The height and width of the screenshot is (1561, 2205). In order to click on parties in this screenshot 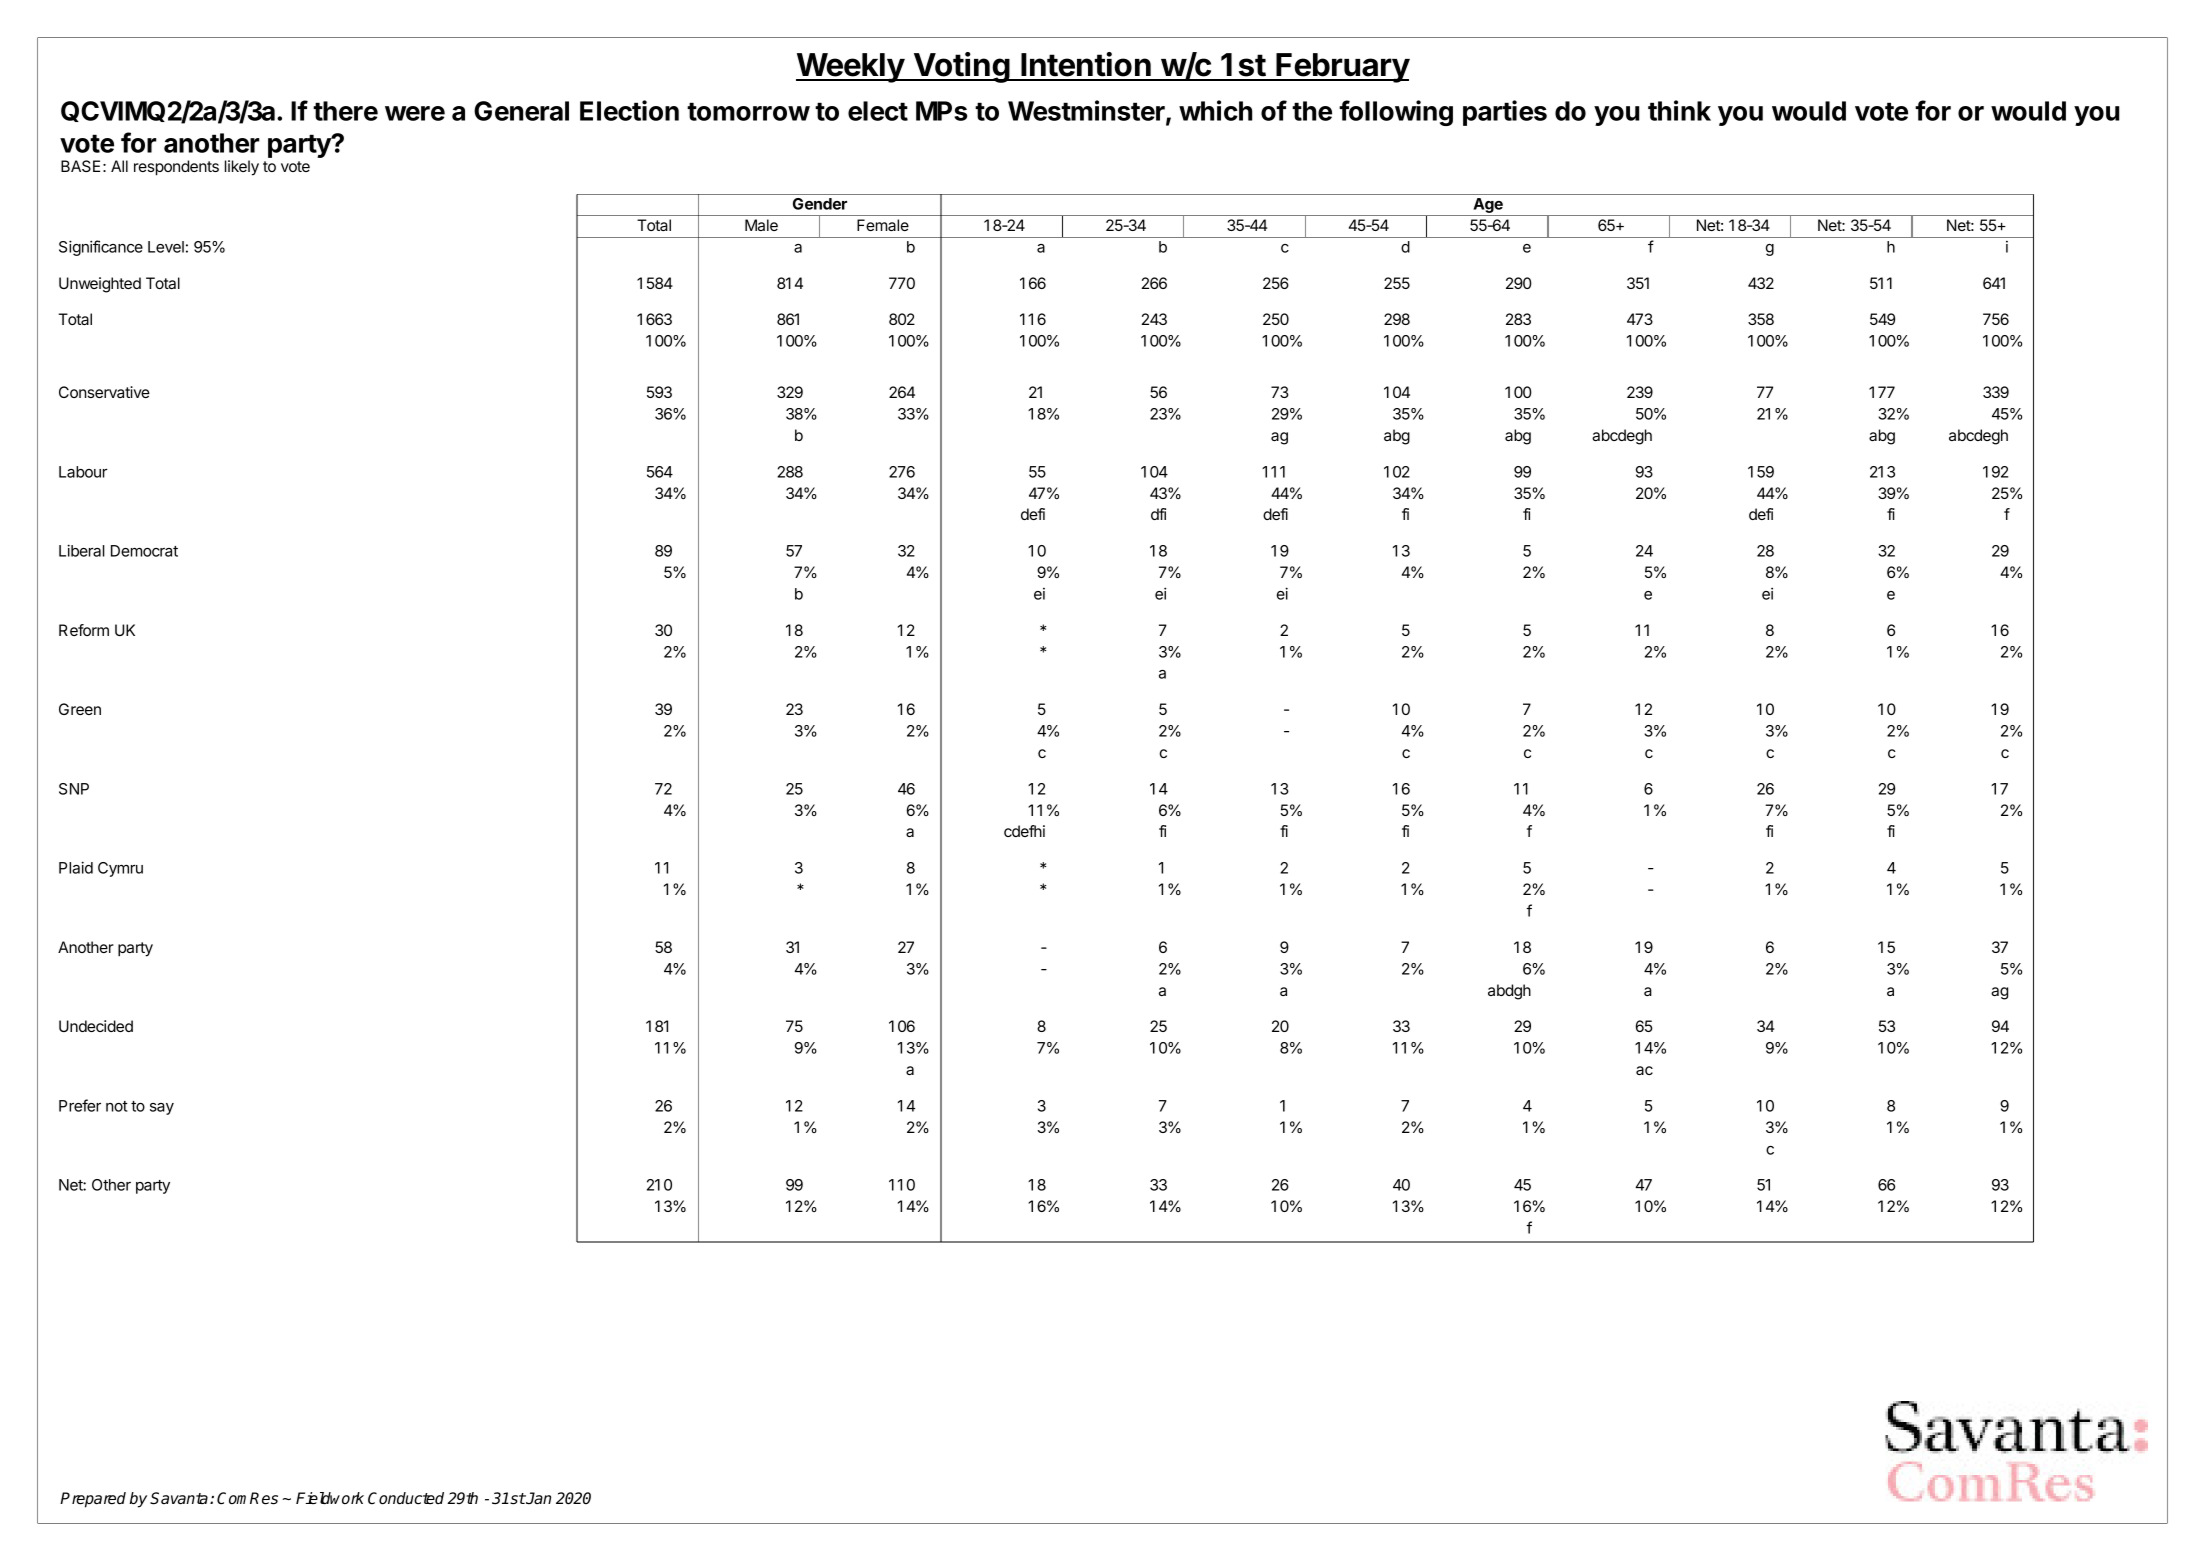, I will do `click(1505, 113)`.
